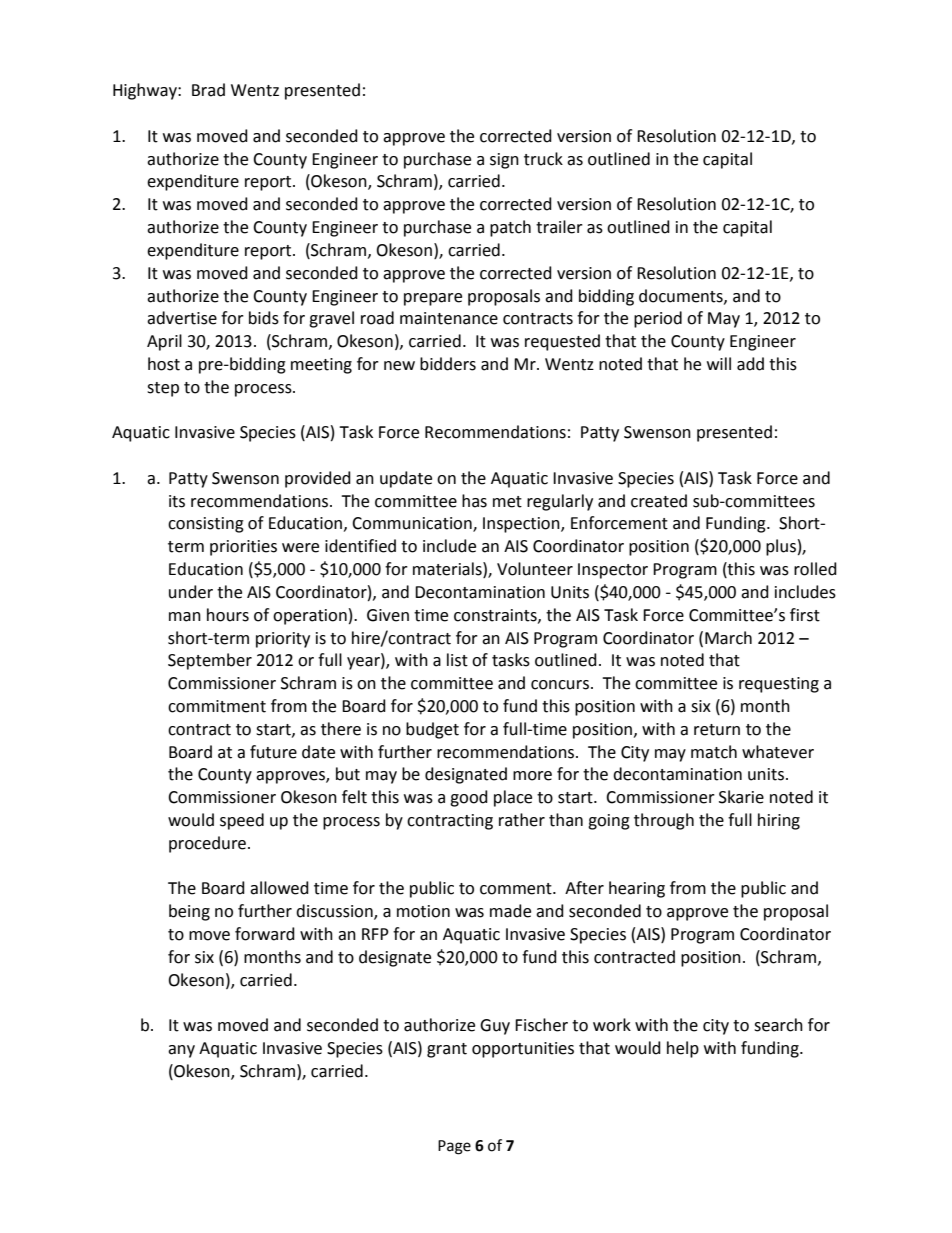 This screenshot has height=1233, width=952. I want to click on help, so click(683, 1049).
